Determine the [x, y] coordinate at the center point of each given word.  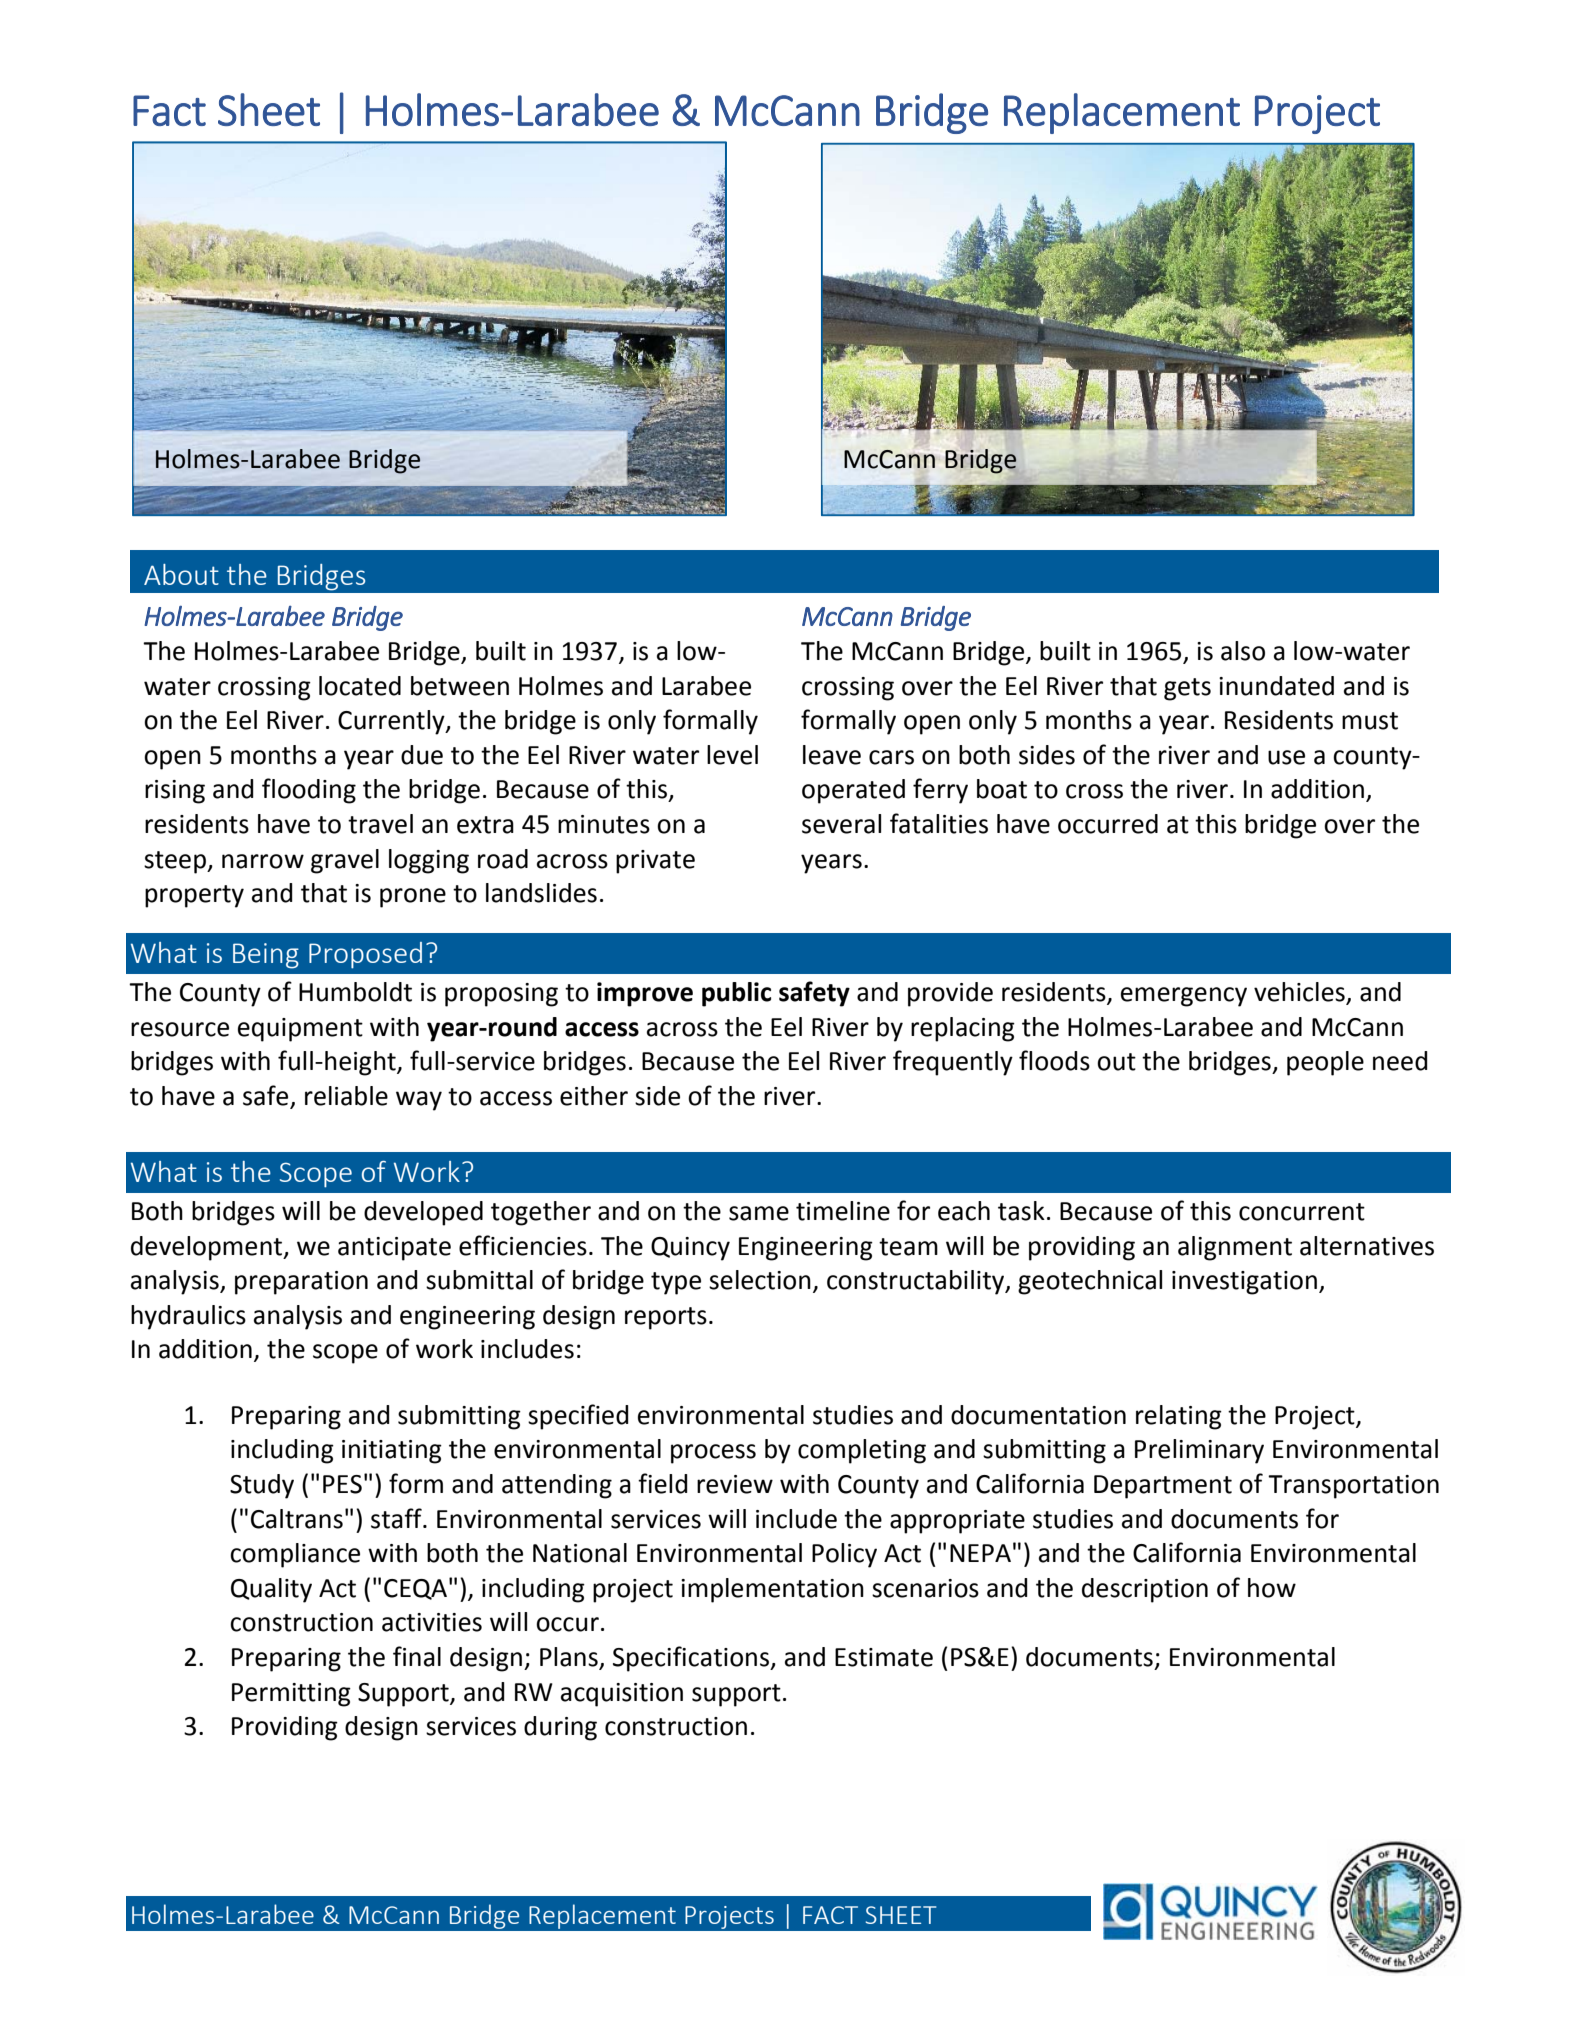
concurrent [1302, 1212]
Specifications [692, 1659]
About [181, 574]
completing [862, 1451]
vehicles [1300, 993]
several [841, 824]
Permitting [291, 1695]
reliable [346, 1096]
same [759, 1213]
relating [1179, 1417]
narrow [263, 861]
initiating [392, 1452]
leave [832, 755]
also [1243, 651]
